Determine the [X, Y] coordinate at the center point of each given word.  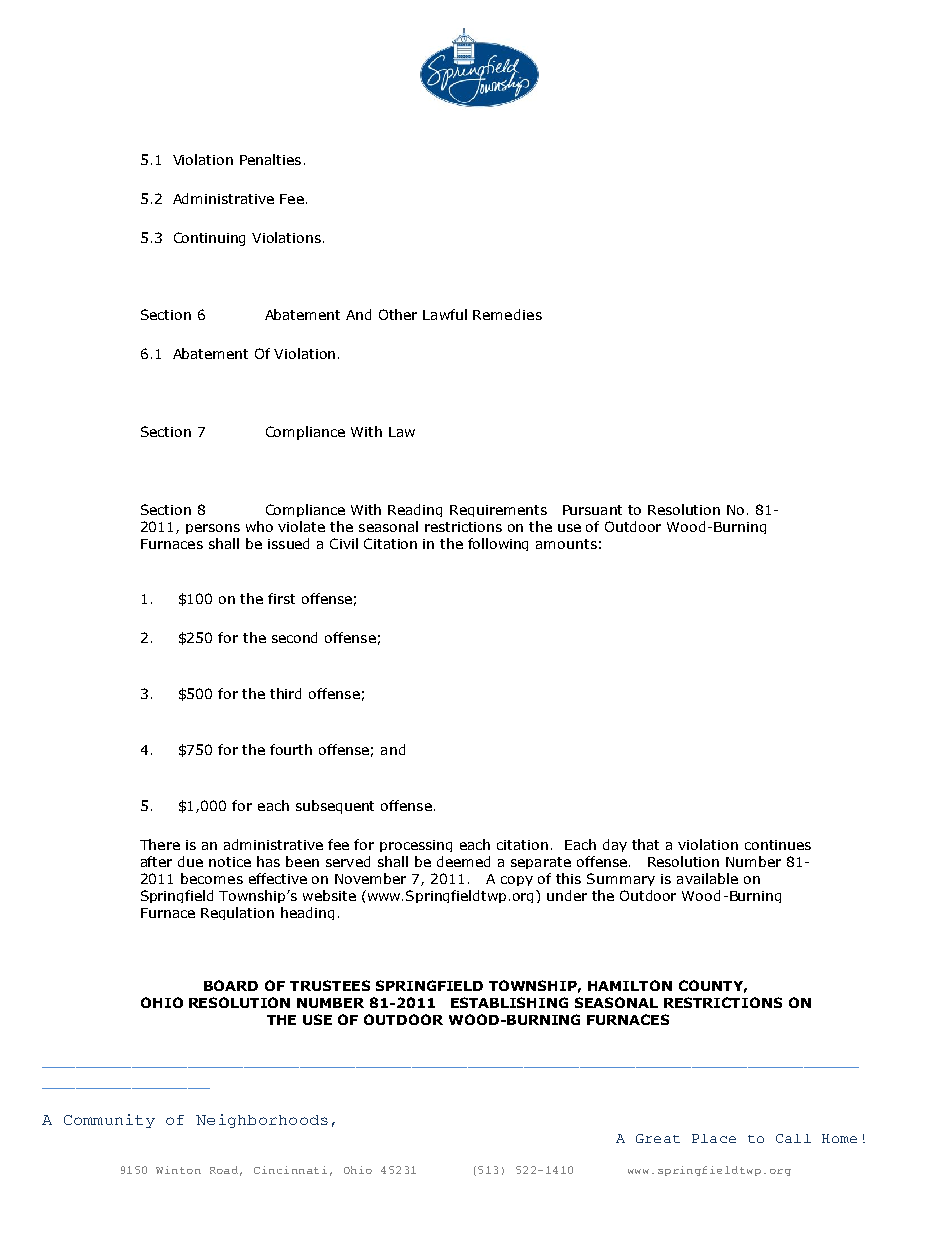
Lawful [445, 314]
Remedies [507, 314]
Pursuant [592, 510]
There [160, 844]
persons [213, 529]
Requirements [498, 511]
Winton [178, 1170]
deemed [463, 861]
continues [778, 845]
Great [658, 1138]
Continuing [209, 239]
